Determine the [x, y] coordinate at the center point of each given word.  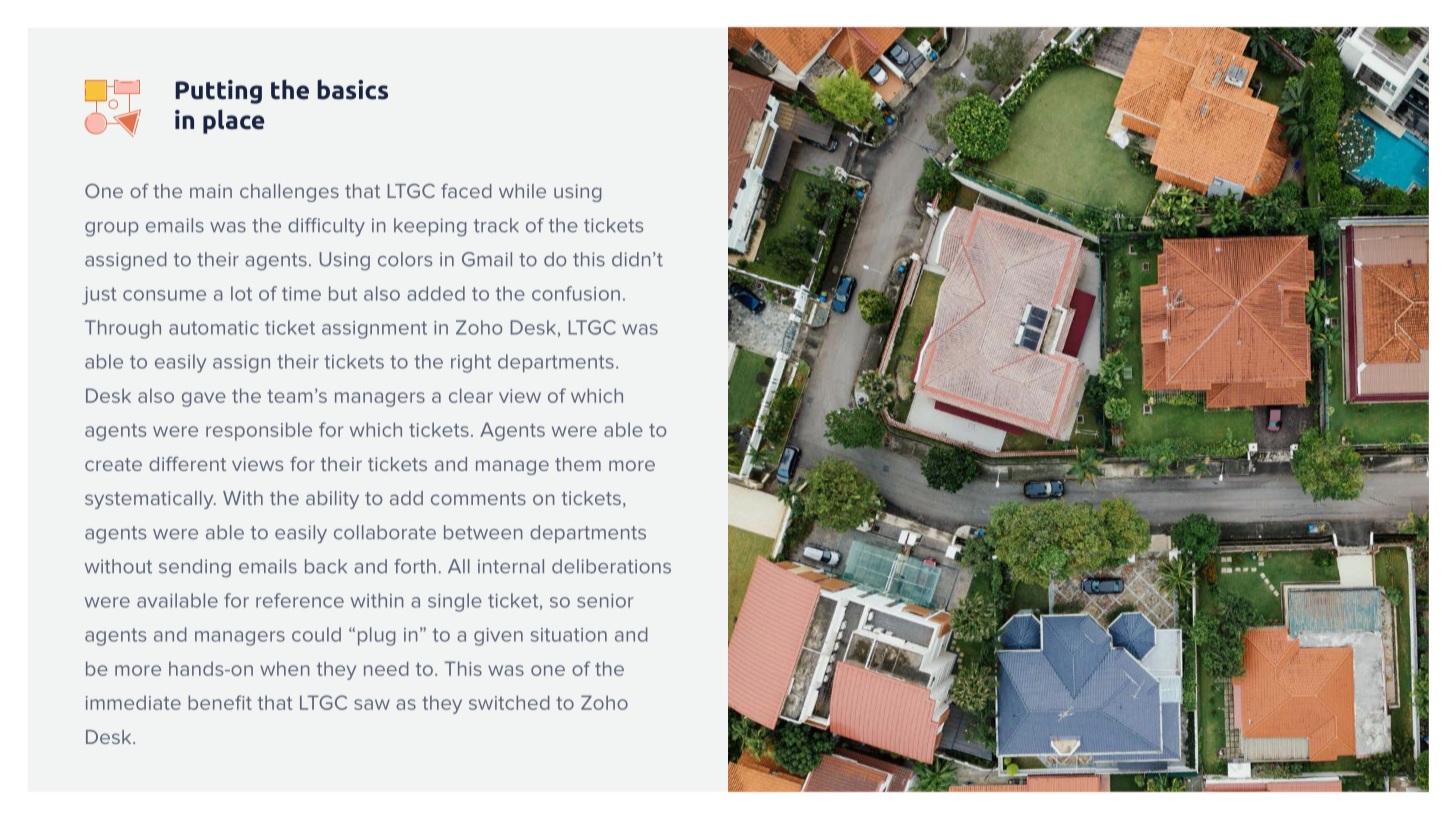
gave [204, 399]
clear [471, 395]
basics [352, 89]
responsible [259, 431]
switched [509, 702]
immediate [133, 703]
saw [372, 704]
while [522, 191]
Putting [218, 92]
